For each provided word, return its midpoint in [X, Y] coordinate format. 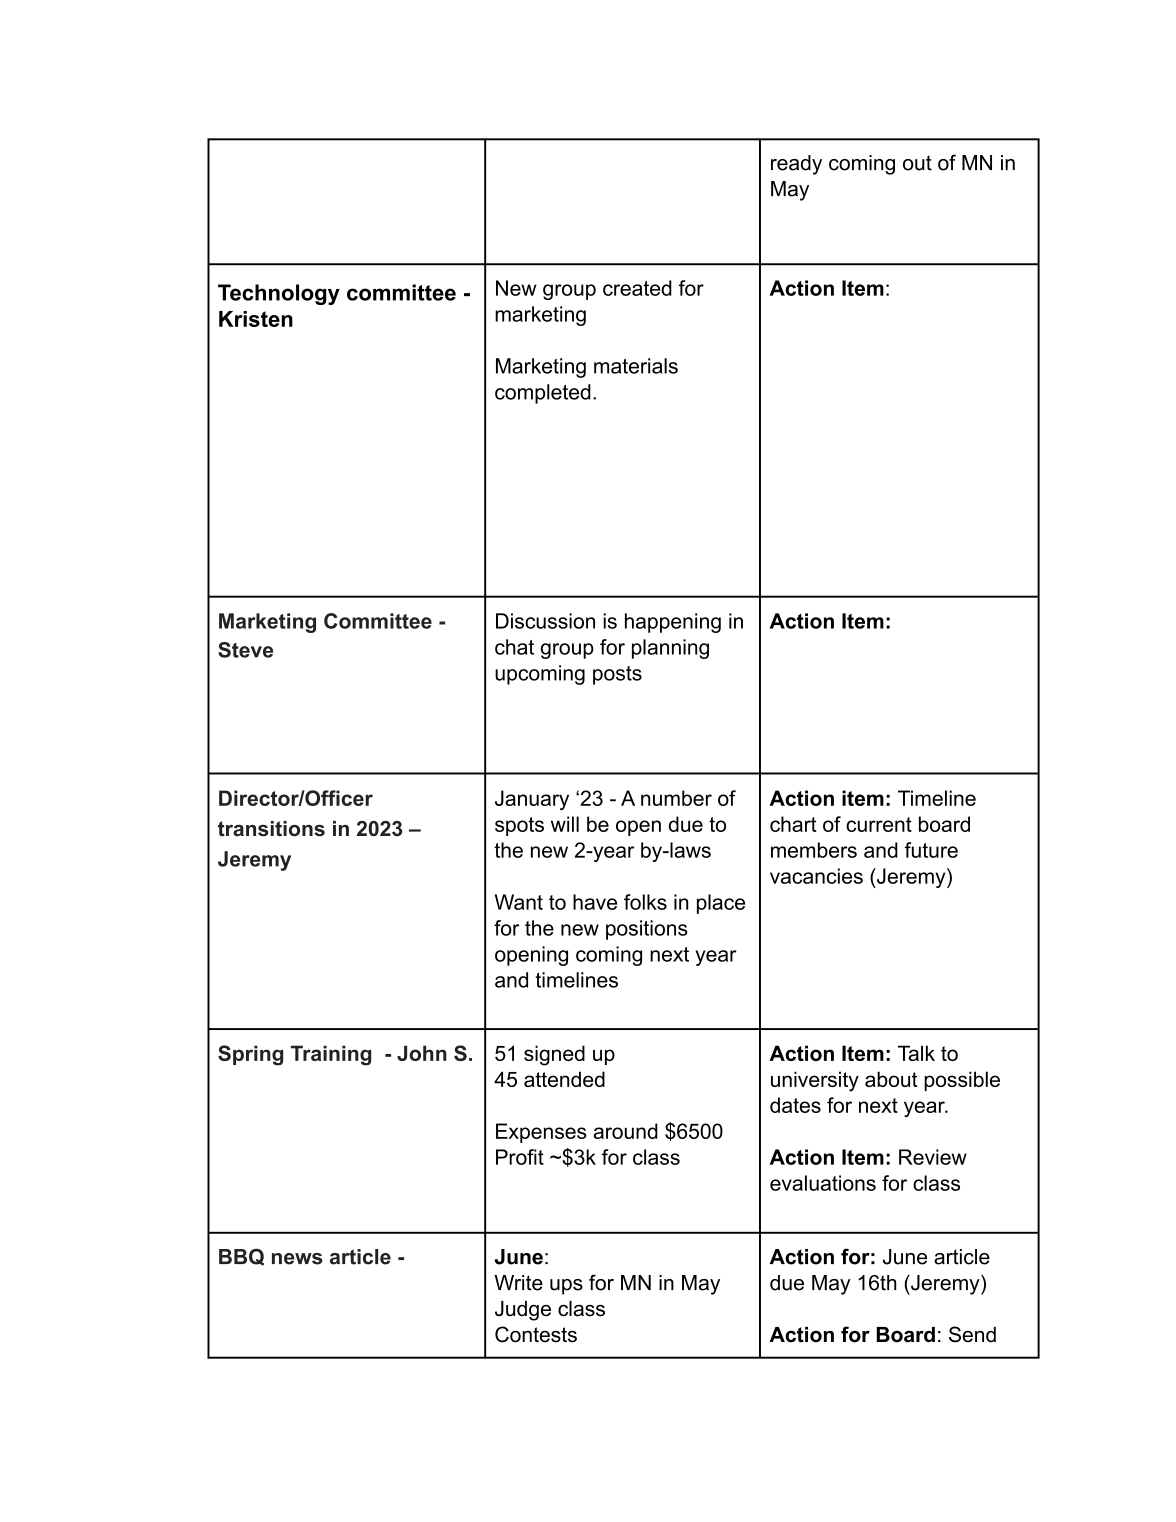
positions [647, 930]
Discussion [545, 621]
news [297, 1259]
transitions [271, 829]
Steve [245, 650]
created [637, 288]
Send [972, 1334]
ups [566, 1287]
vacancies [816, 876]
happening [673, 623]
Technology [279, 294]
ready [796, 165]
